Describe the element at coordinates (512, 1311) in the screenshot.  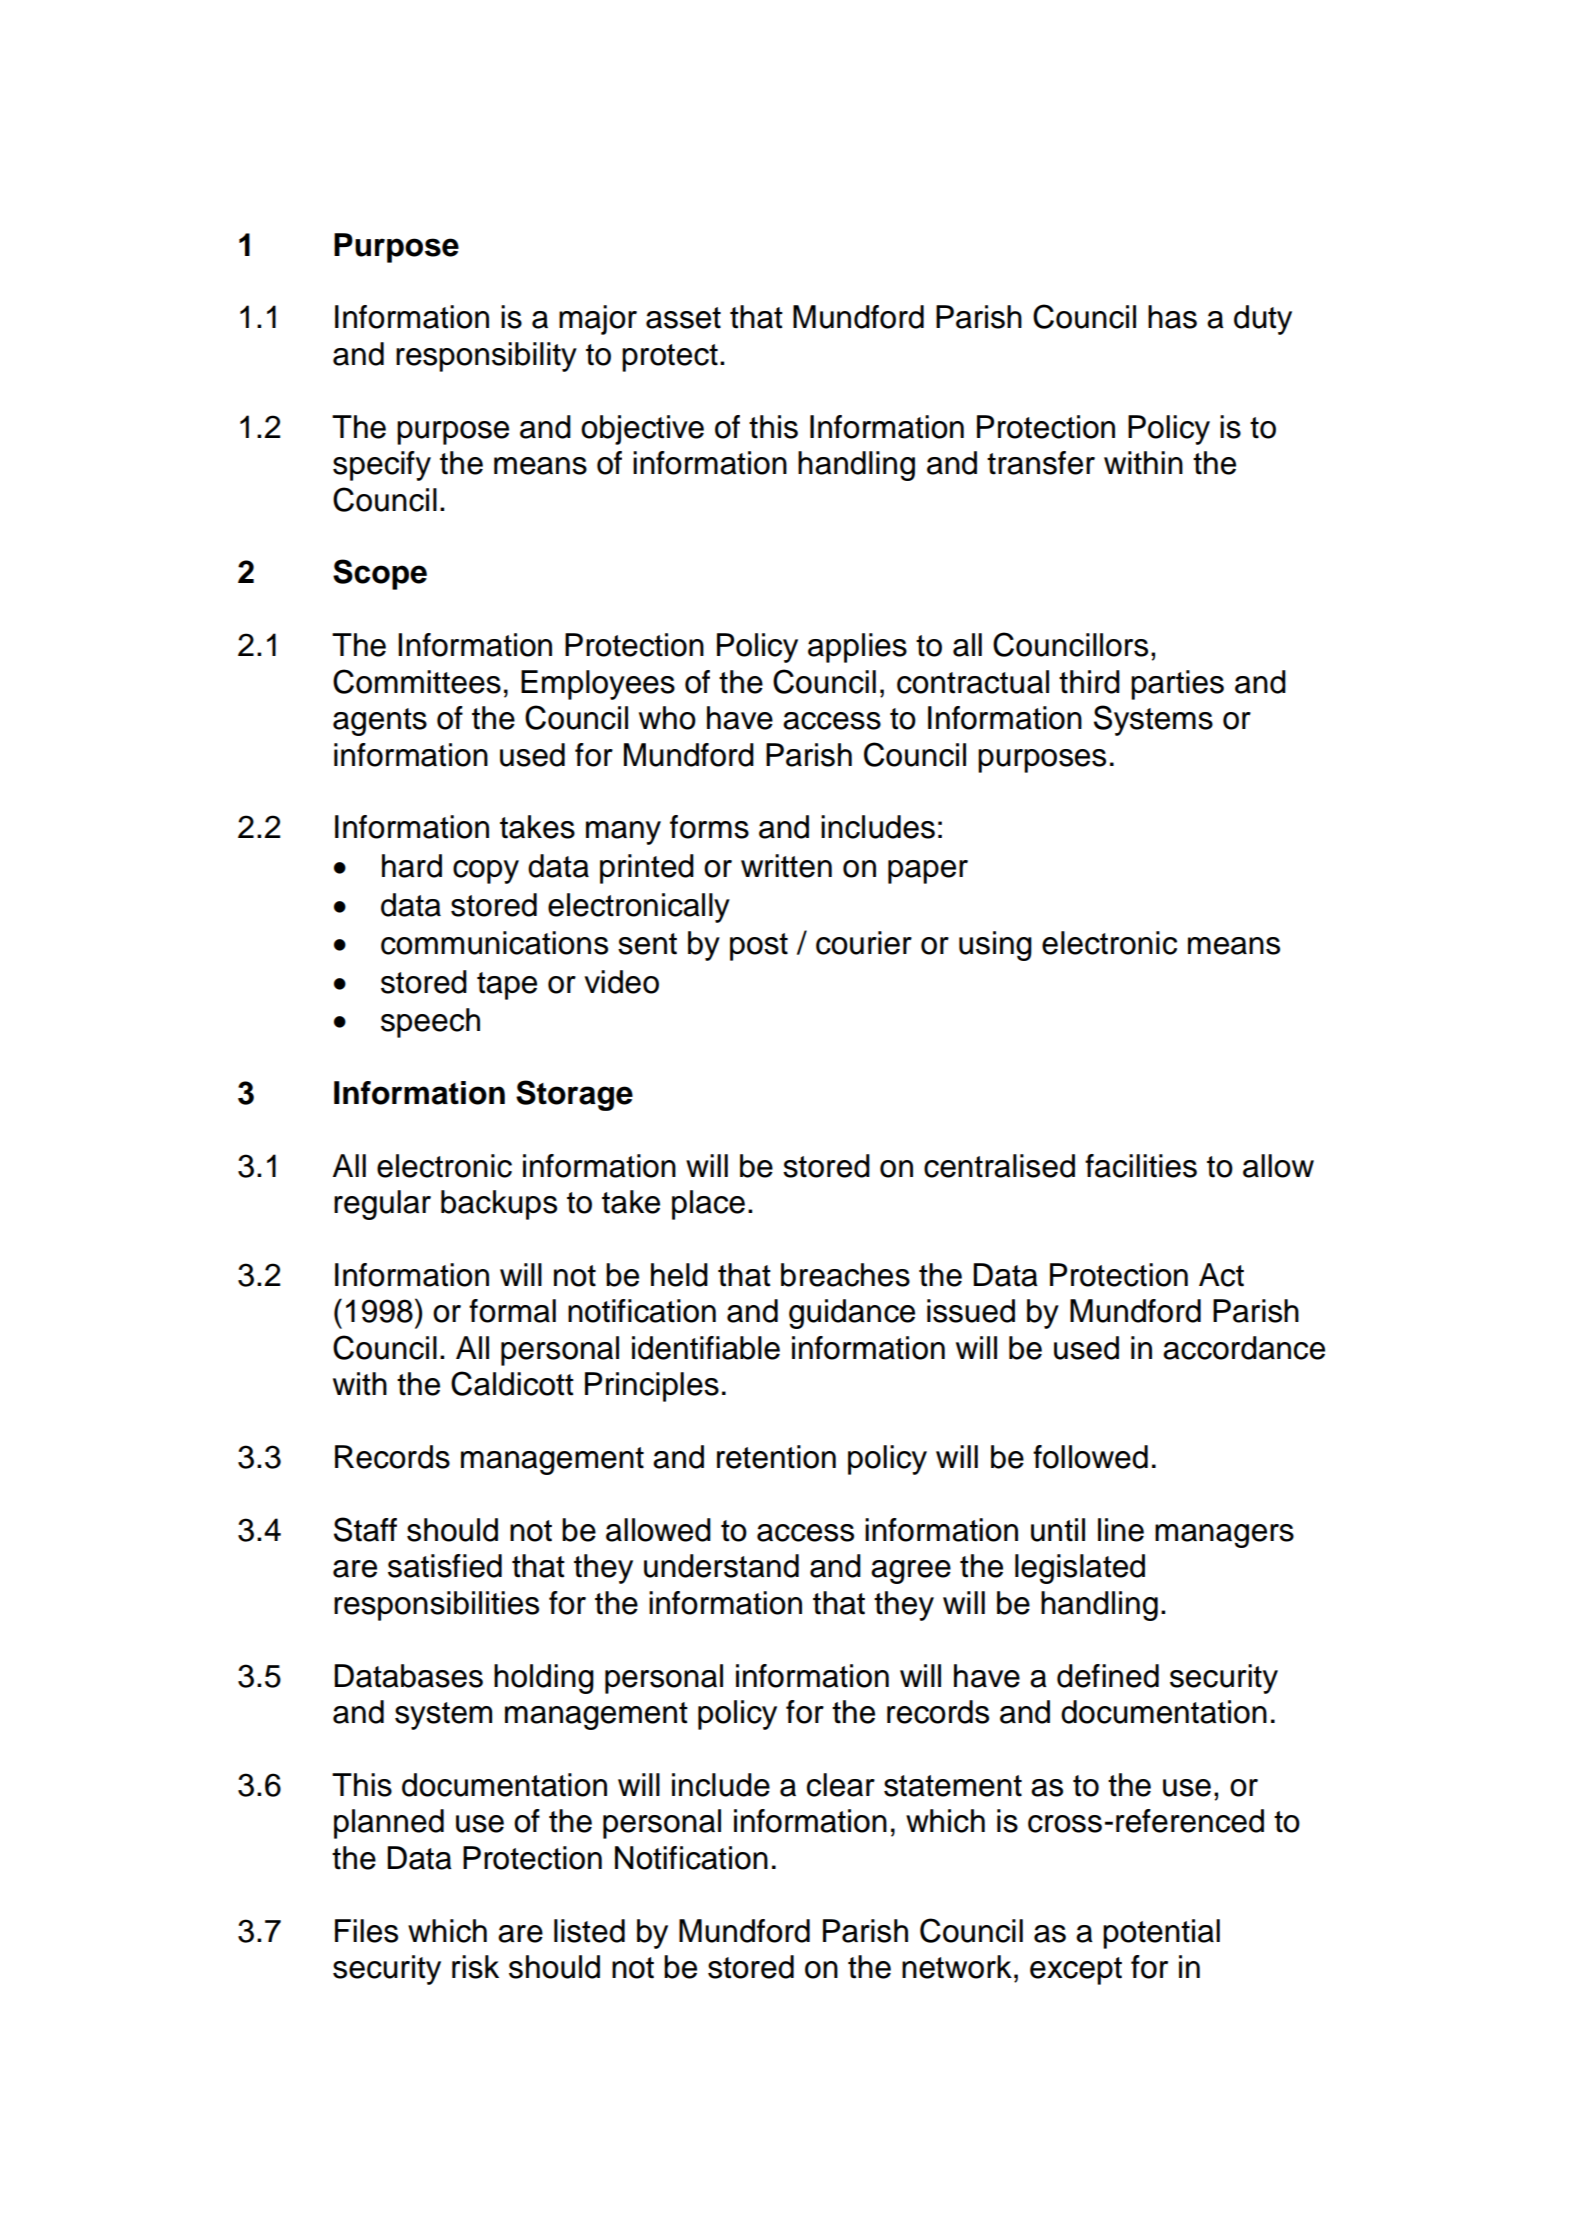
I see `formal` at that location.
